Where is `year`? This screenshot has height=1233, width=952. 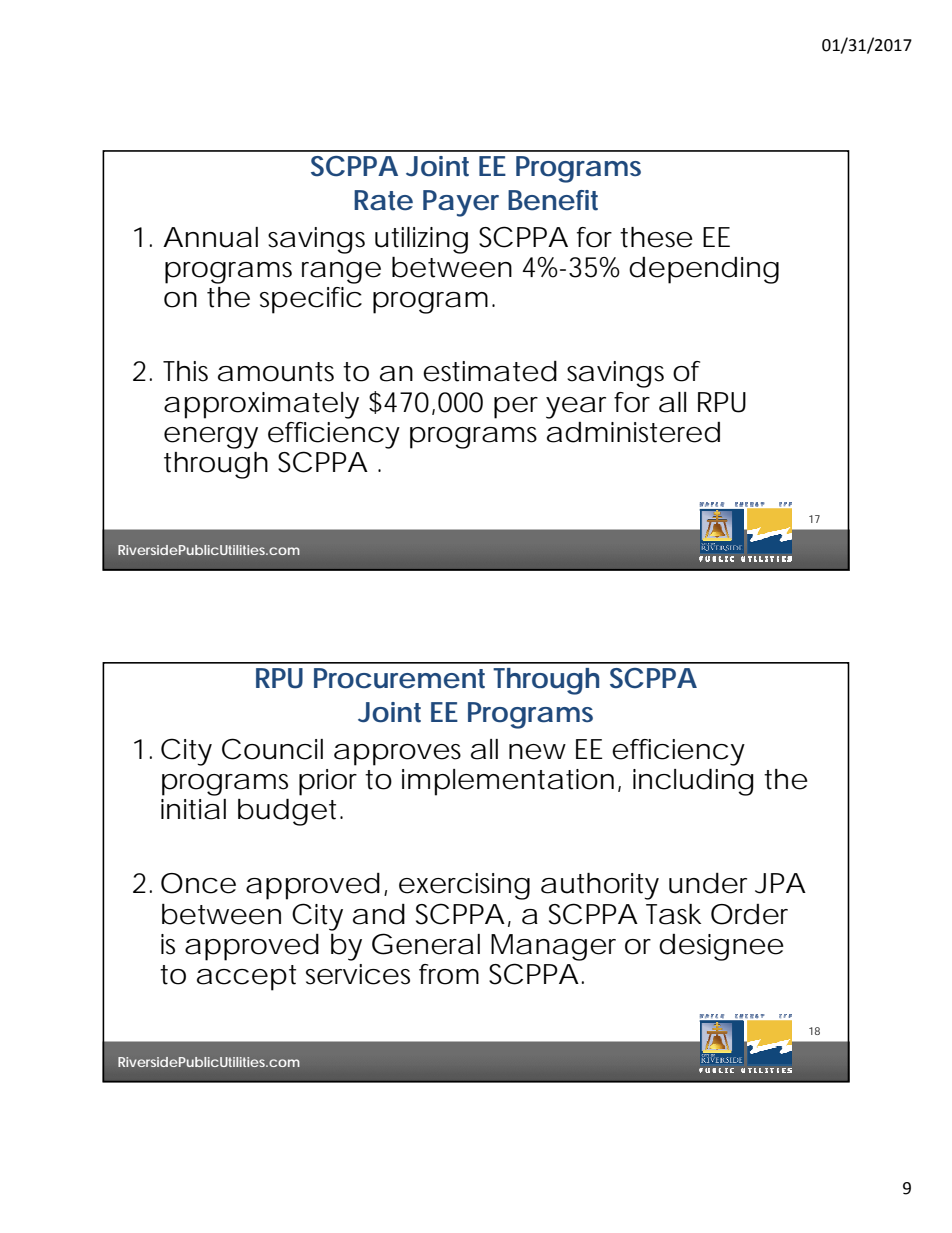 year is located at coordinates (576, 408).
